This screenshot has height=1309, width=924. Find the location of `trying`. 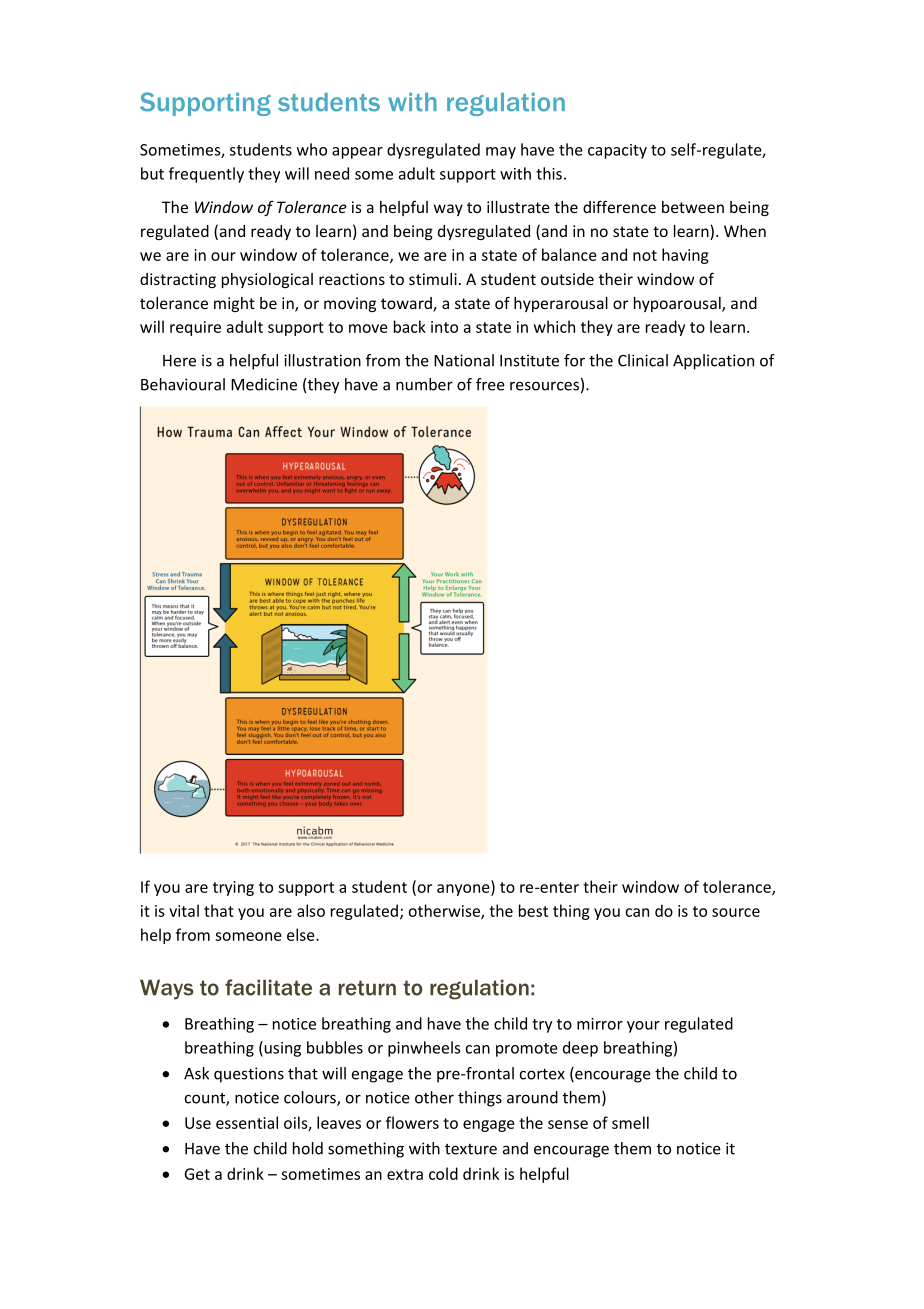

trying is located at coordinates (233, 888).
